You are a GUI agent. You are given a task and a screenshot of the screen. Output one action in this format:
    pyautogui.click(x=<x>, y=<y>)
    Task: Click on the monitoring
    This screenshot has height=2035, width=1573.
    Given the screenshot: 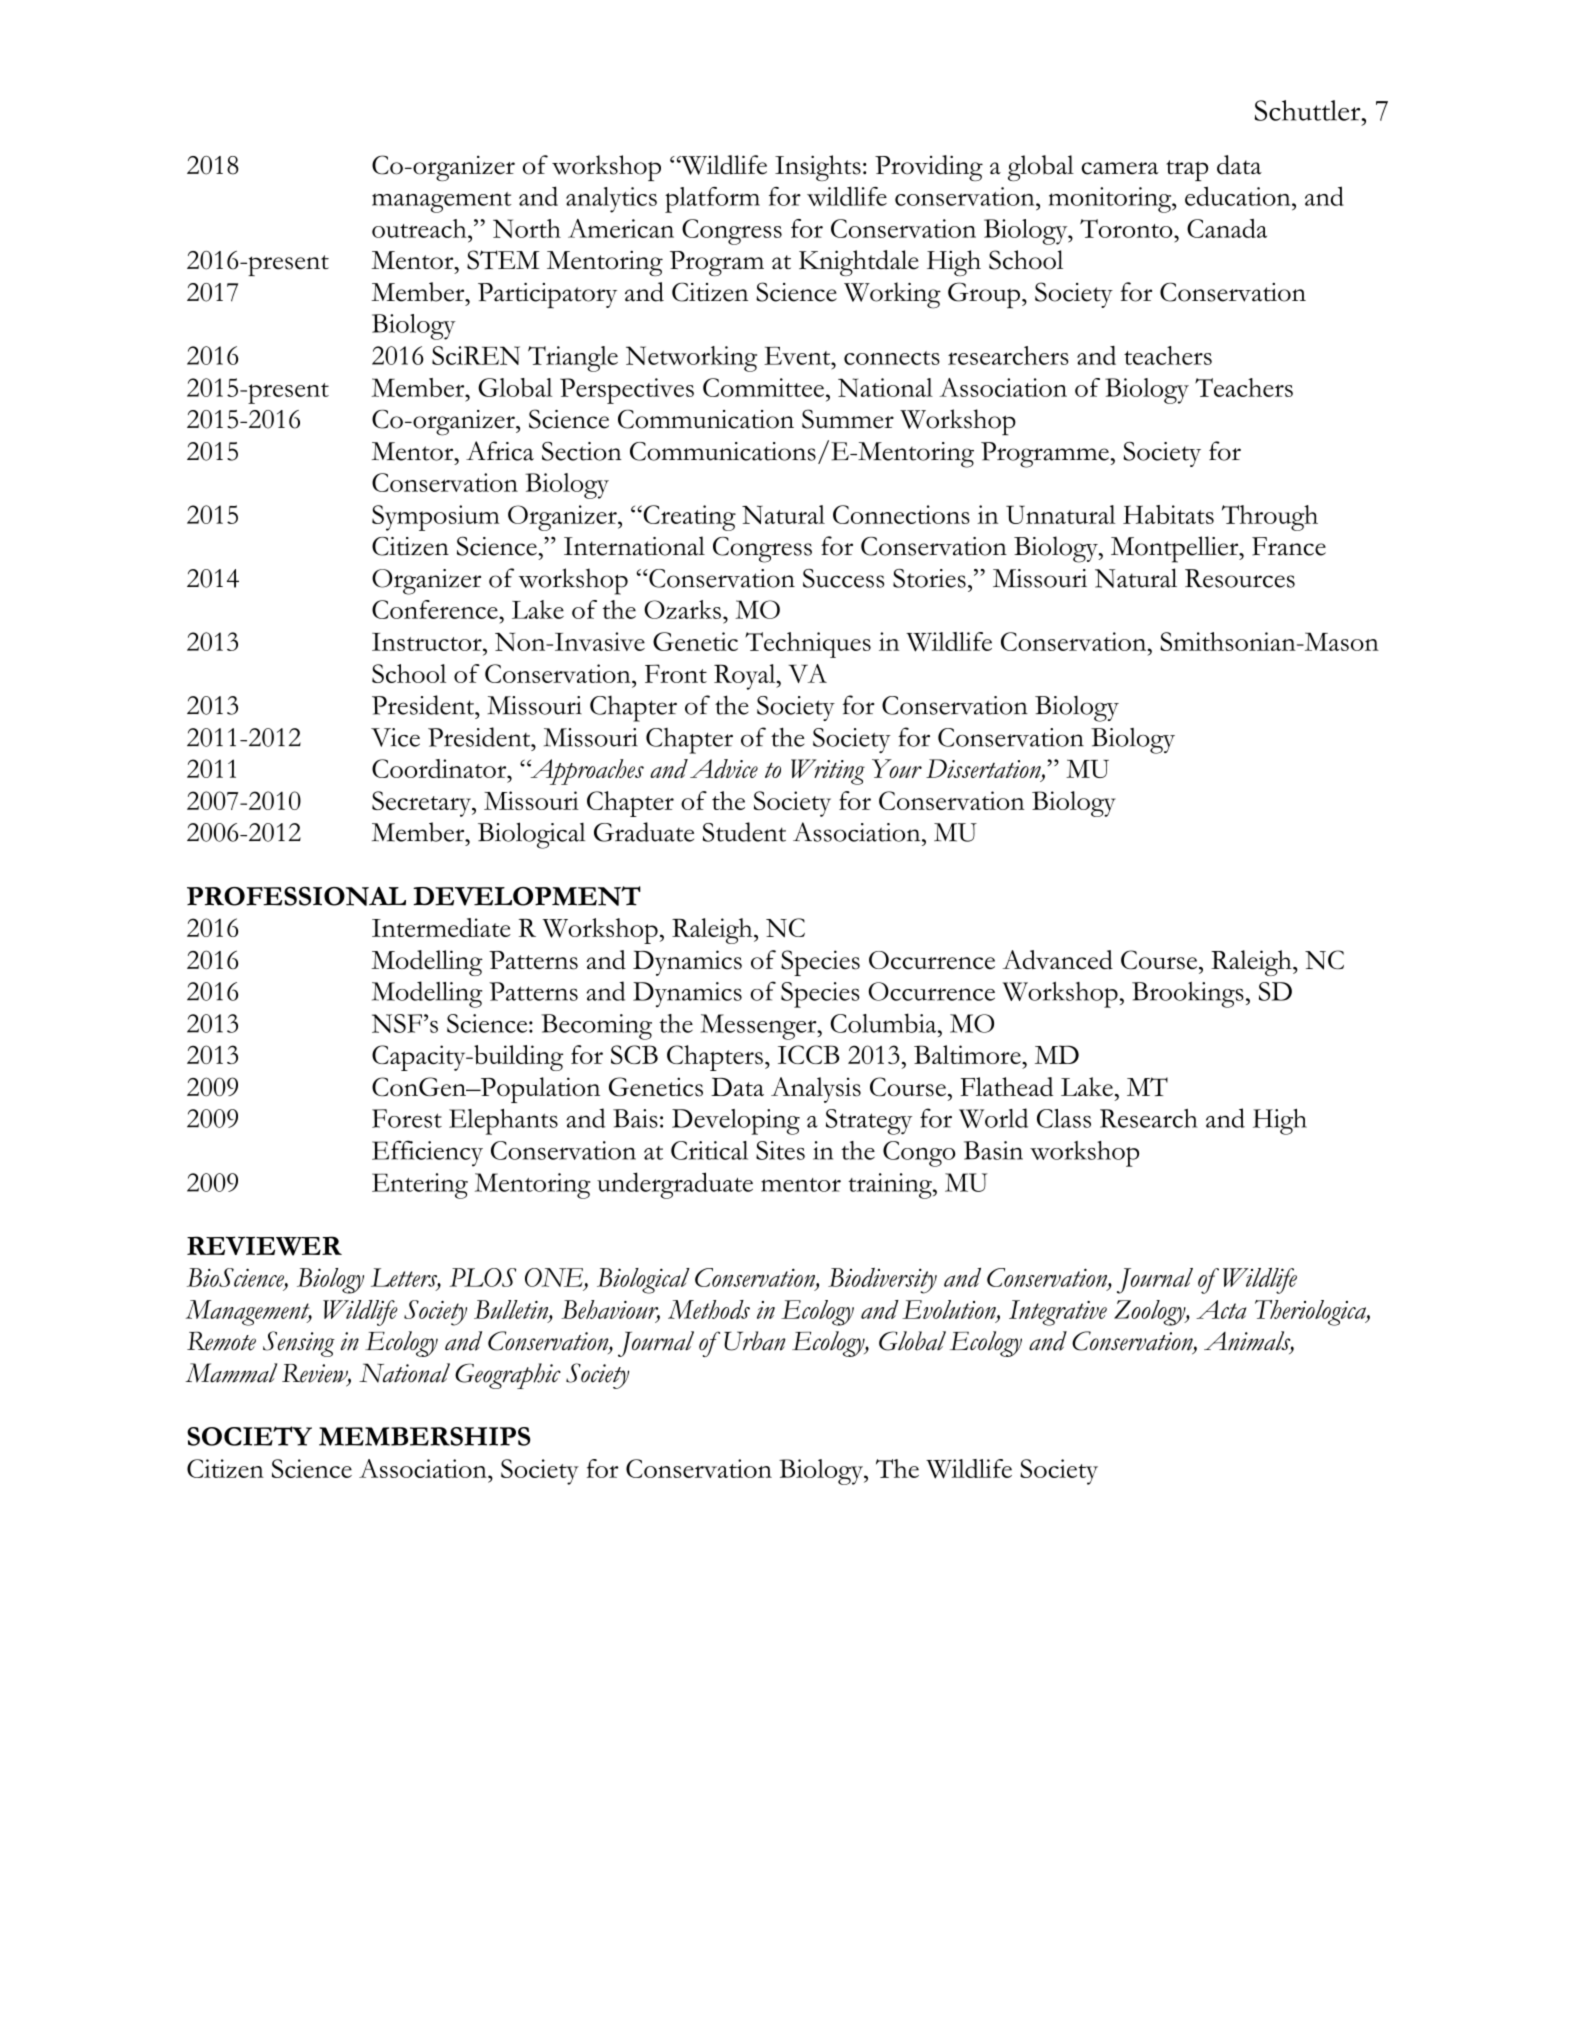 What is the action you would take?
    pyautogui.click(x=1111, y=200)
